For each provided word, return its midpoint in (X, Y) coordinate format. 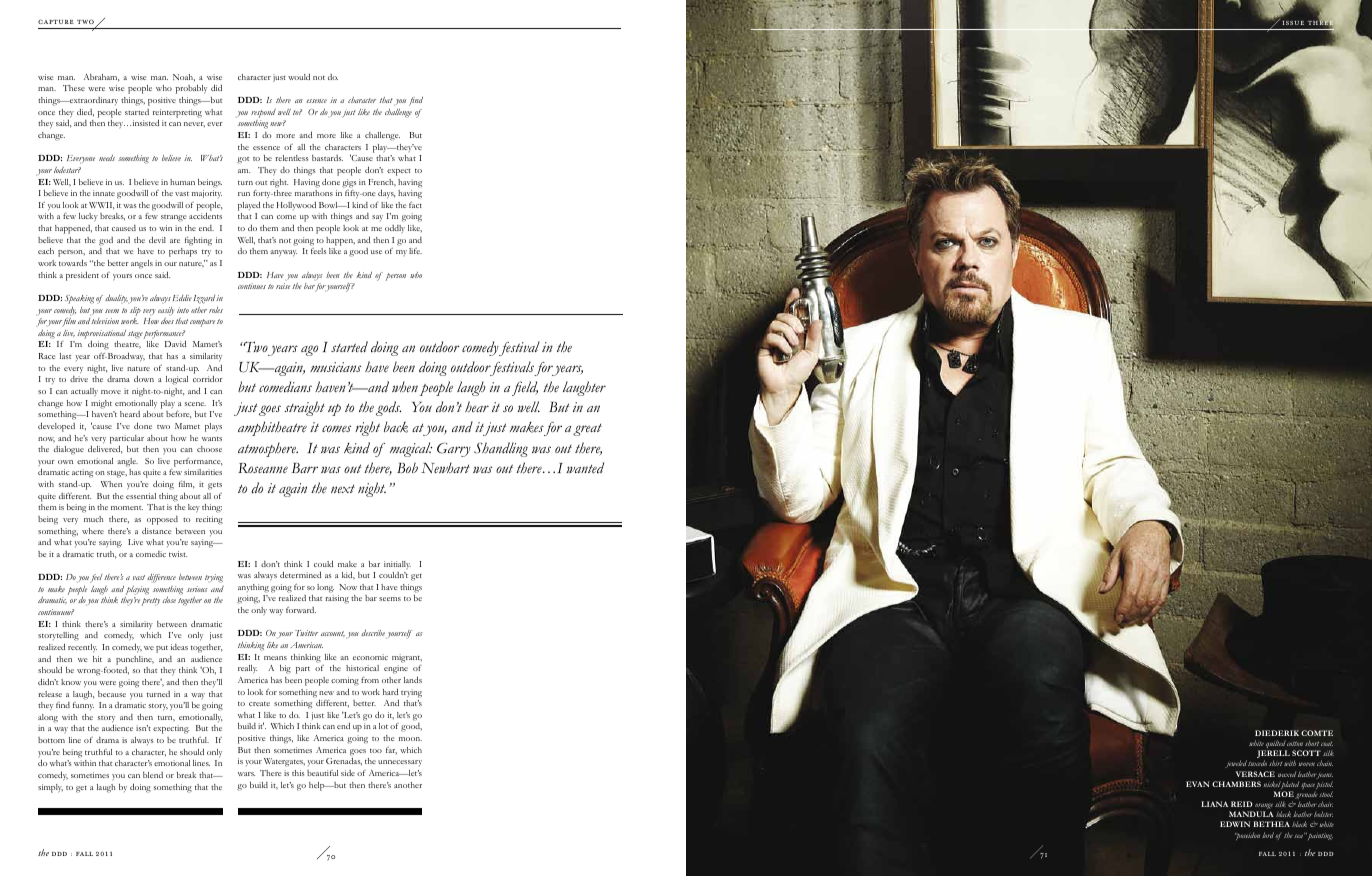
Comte (1317, 733)
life (415, 251)
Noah (184, 77)
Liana (1214, 804)
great (587, 430)
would (299, 77)
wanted (585, 468)
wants (212, 439)
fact (415, 205)
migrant (407, 658)
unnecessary (400, 763)
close (169, 600)
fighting (198, 241)
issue (1293, 23)
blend (153, 775)
